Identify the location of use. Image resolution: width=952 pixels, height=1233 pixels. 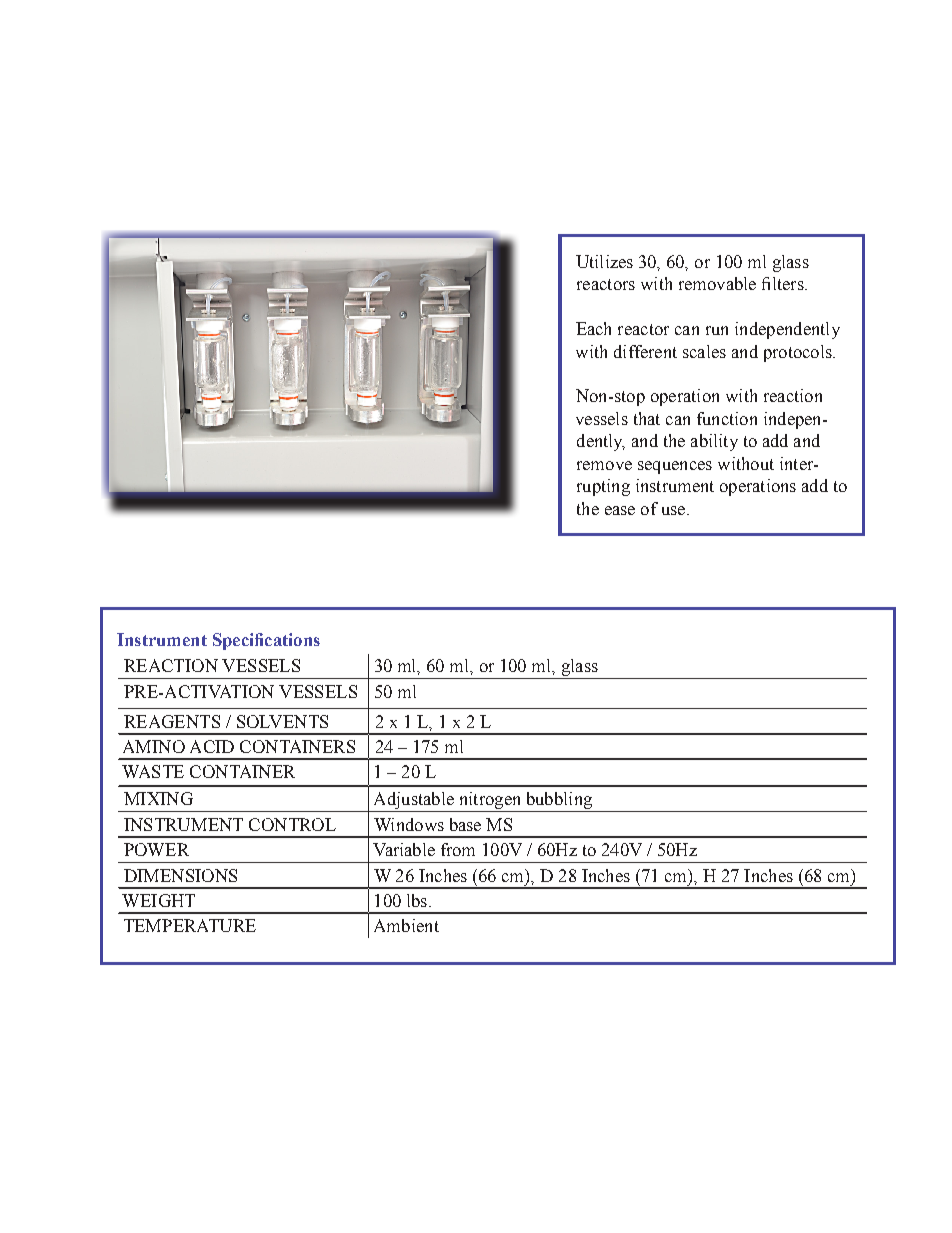
(673, 510).
